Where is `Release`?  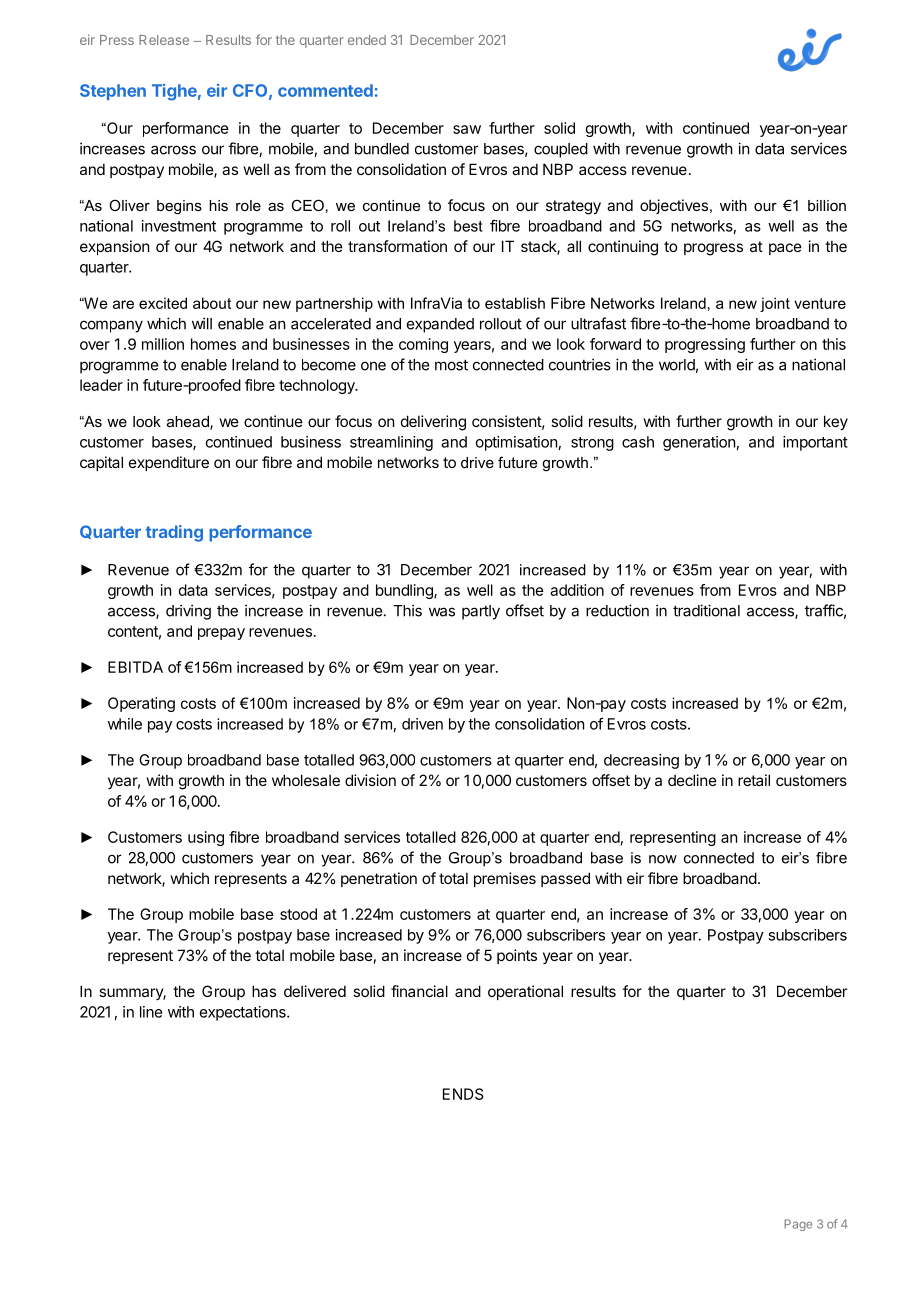
Release is located at coordinates (164, 40).
